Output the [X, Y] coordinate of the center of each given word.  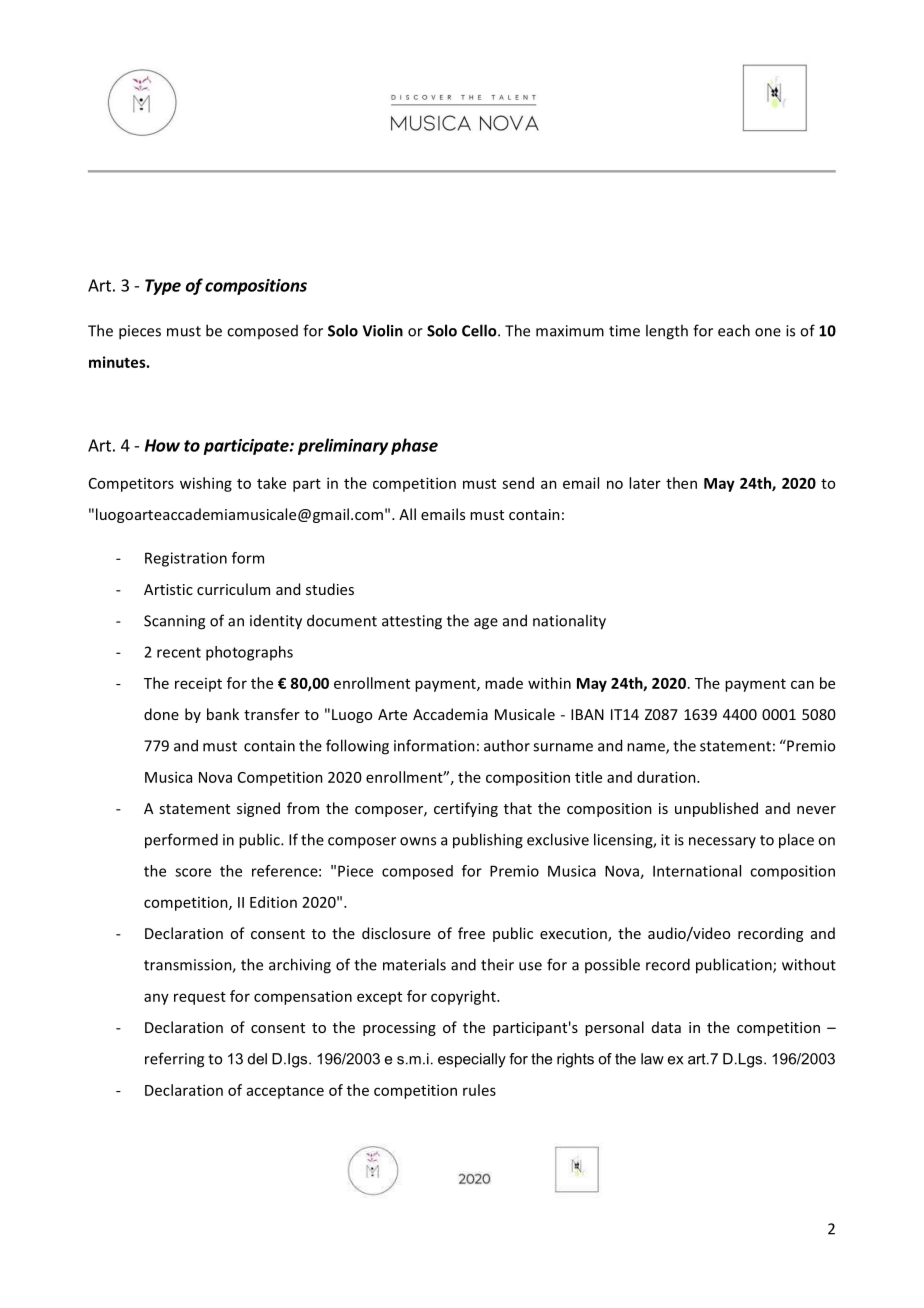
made [504, 683]
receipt [198, 685]
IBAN [587, 714]
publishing [488, 841]
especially [472, 1060]
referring [174, 1060]
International [697, 871]
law [652, 1059]
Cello [480, 330]
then [681, 483]
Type [163, 287]
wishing [206, 484]
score [193, 872]
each [734, 330]
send [518, 483]
